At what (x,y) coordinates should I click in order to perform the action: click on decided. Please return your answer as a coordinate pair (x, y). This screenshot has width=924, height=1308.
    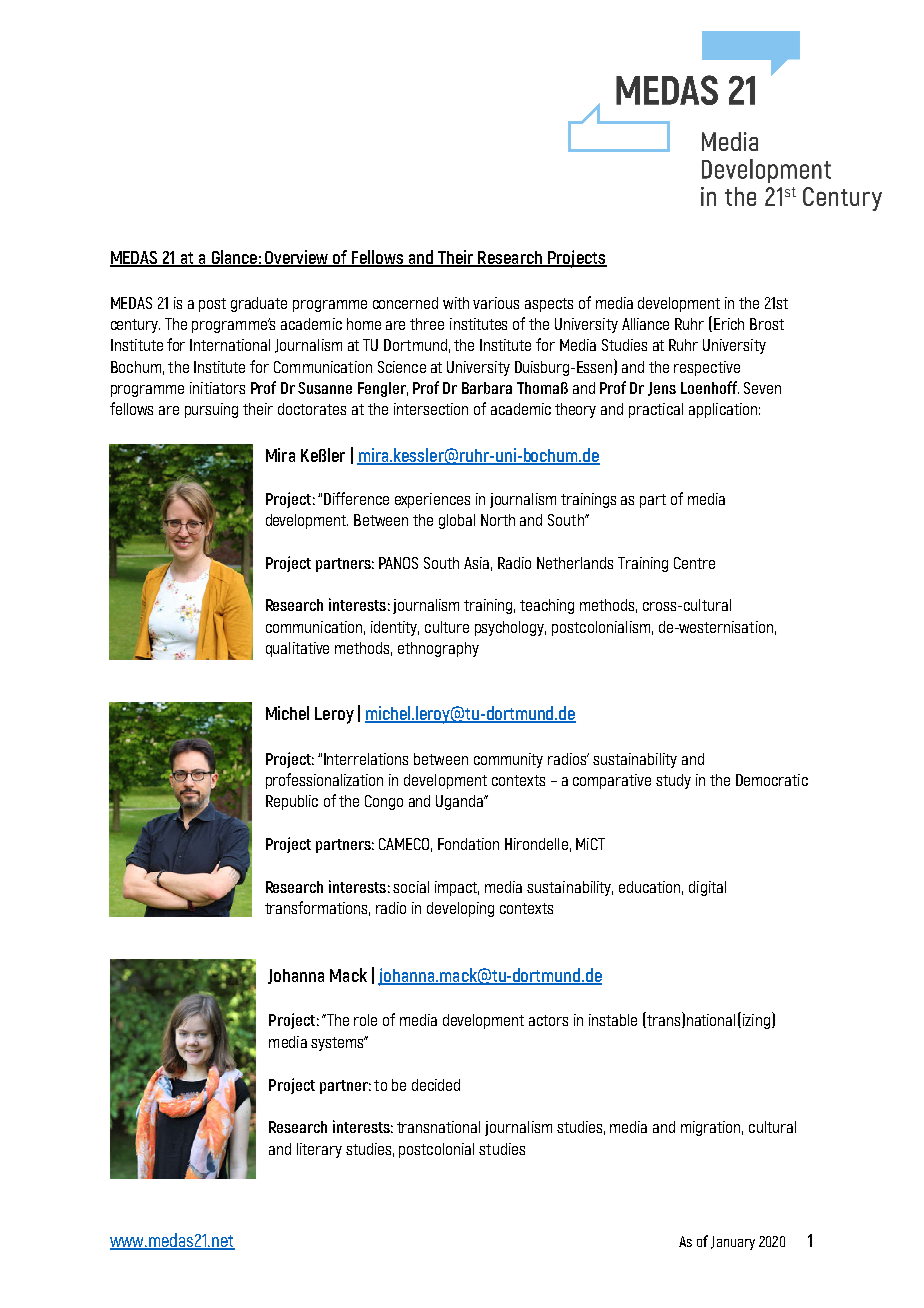
    Looking at the image, I should click on (436, 1085).
